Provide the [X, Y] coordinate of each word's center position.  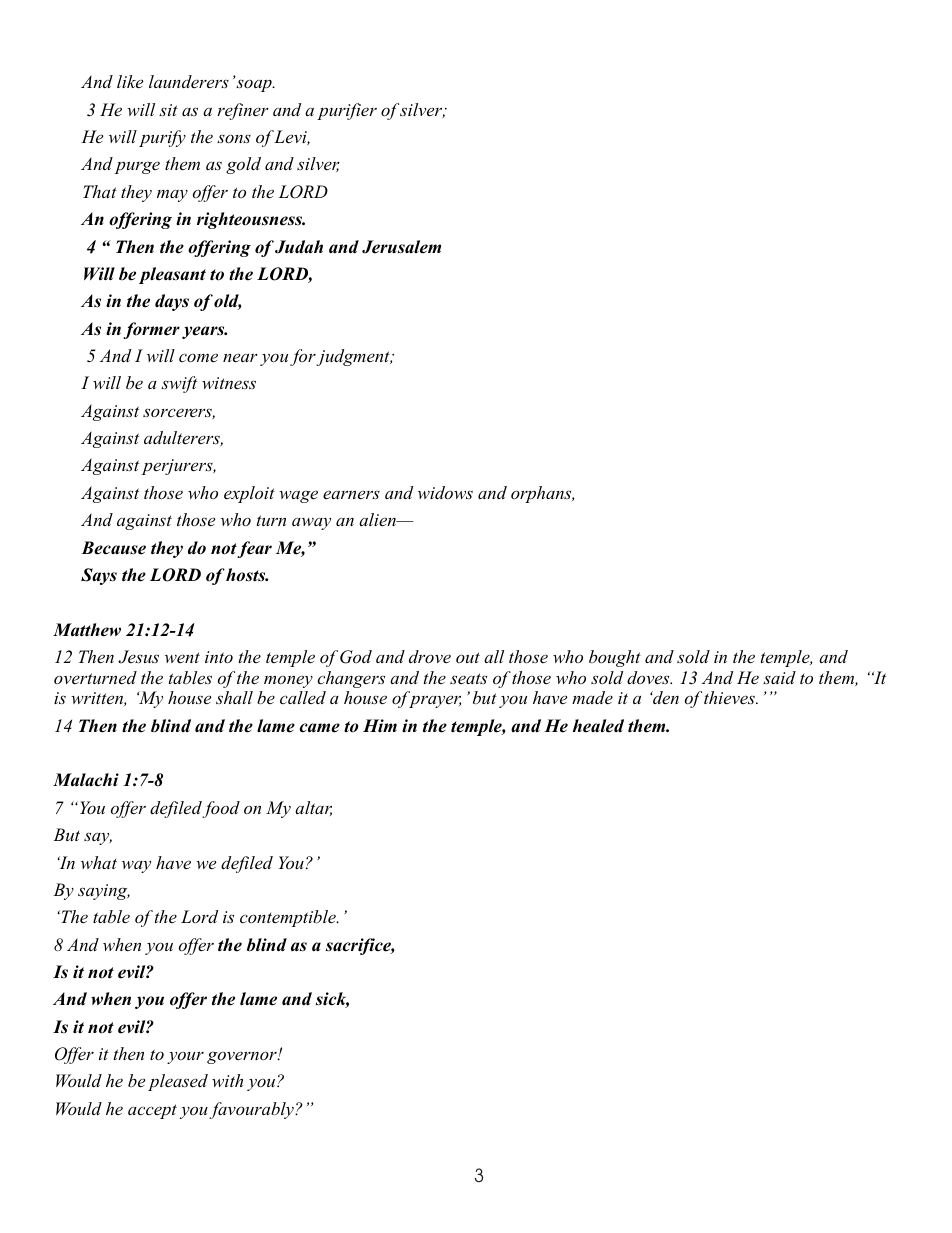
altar [313, 808]
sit [168, 110]
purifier [347, 111]
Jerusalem [401, 247]
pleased [178, 1082]
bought [615, 658]
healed [598, 726]
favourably [252, 1110]
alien [378, 520]
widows [445, 492]
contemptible [289, 918]
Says [99, 576]
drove [430, 657]
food [221, 809]
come [198, 358]
